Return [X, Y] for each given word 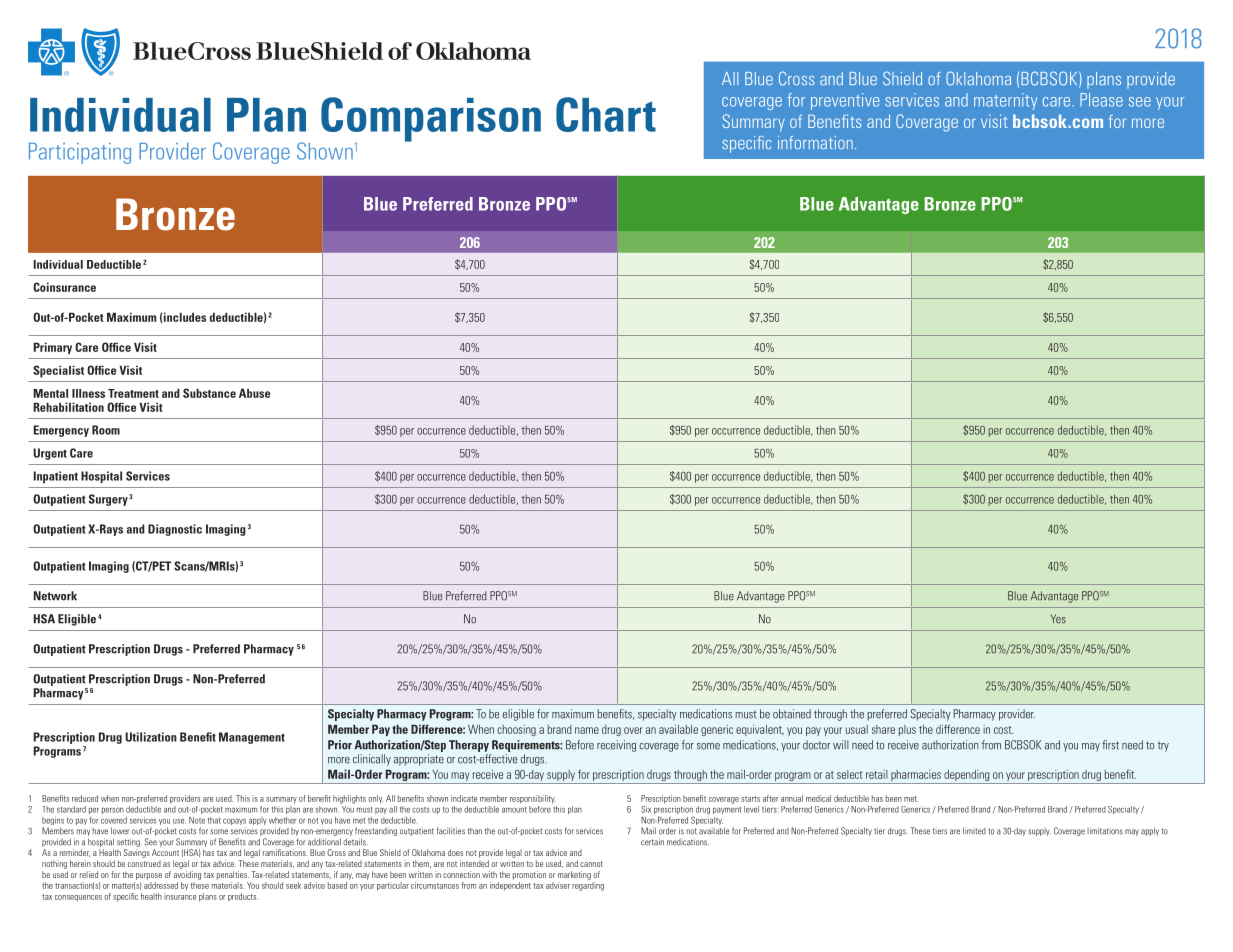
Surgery [108, 500]
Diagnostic [175, 530]
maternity [1005, 101]
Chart [606, 114]
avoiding [187, 875]
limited [974, 831]
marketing [574, 875]
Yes [1058, 619]
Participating [80, 153]
